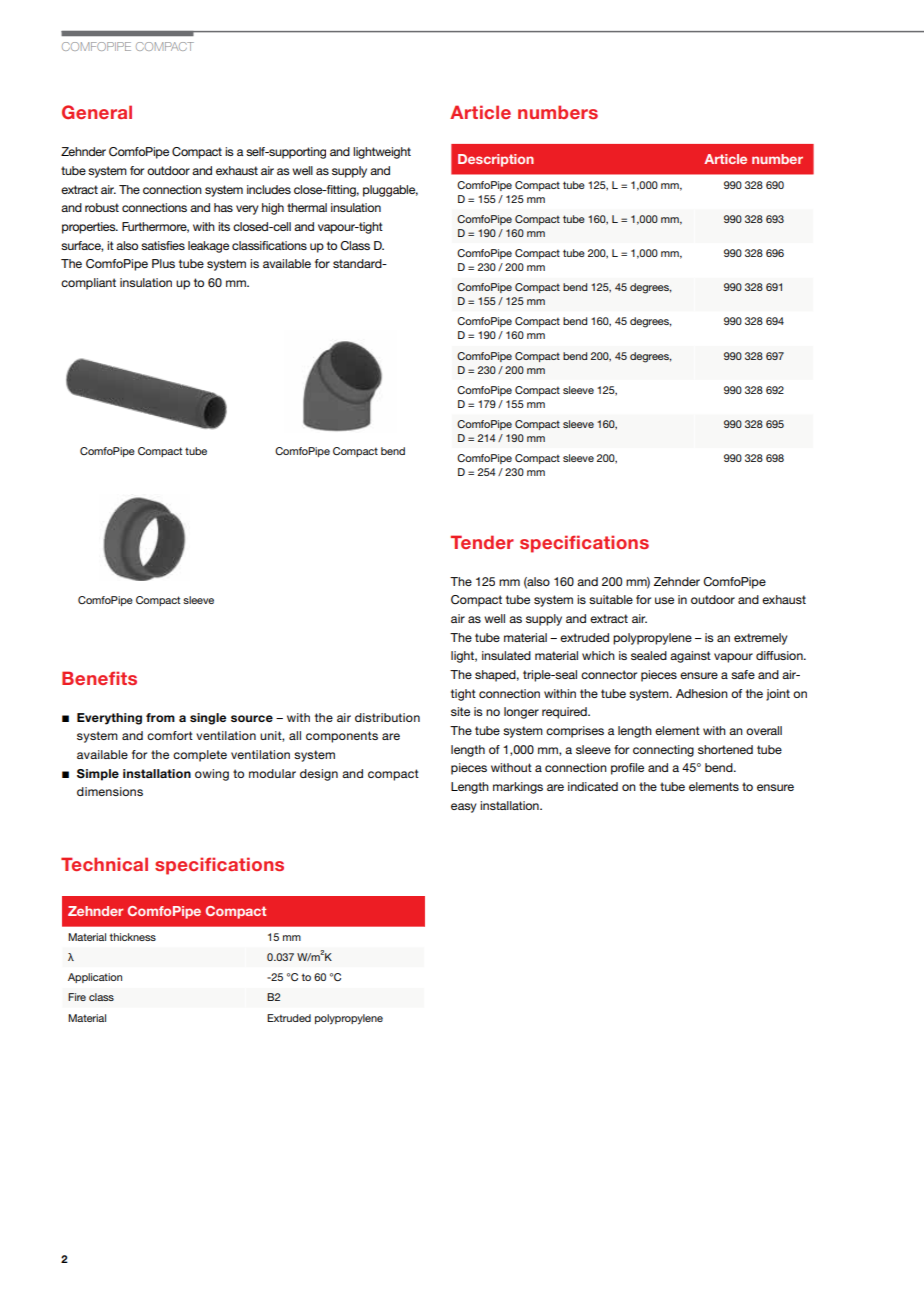  I want to click on use, so click(664, 600).
